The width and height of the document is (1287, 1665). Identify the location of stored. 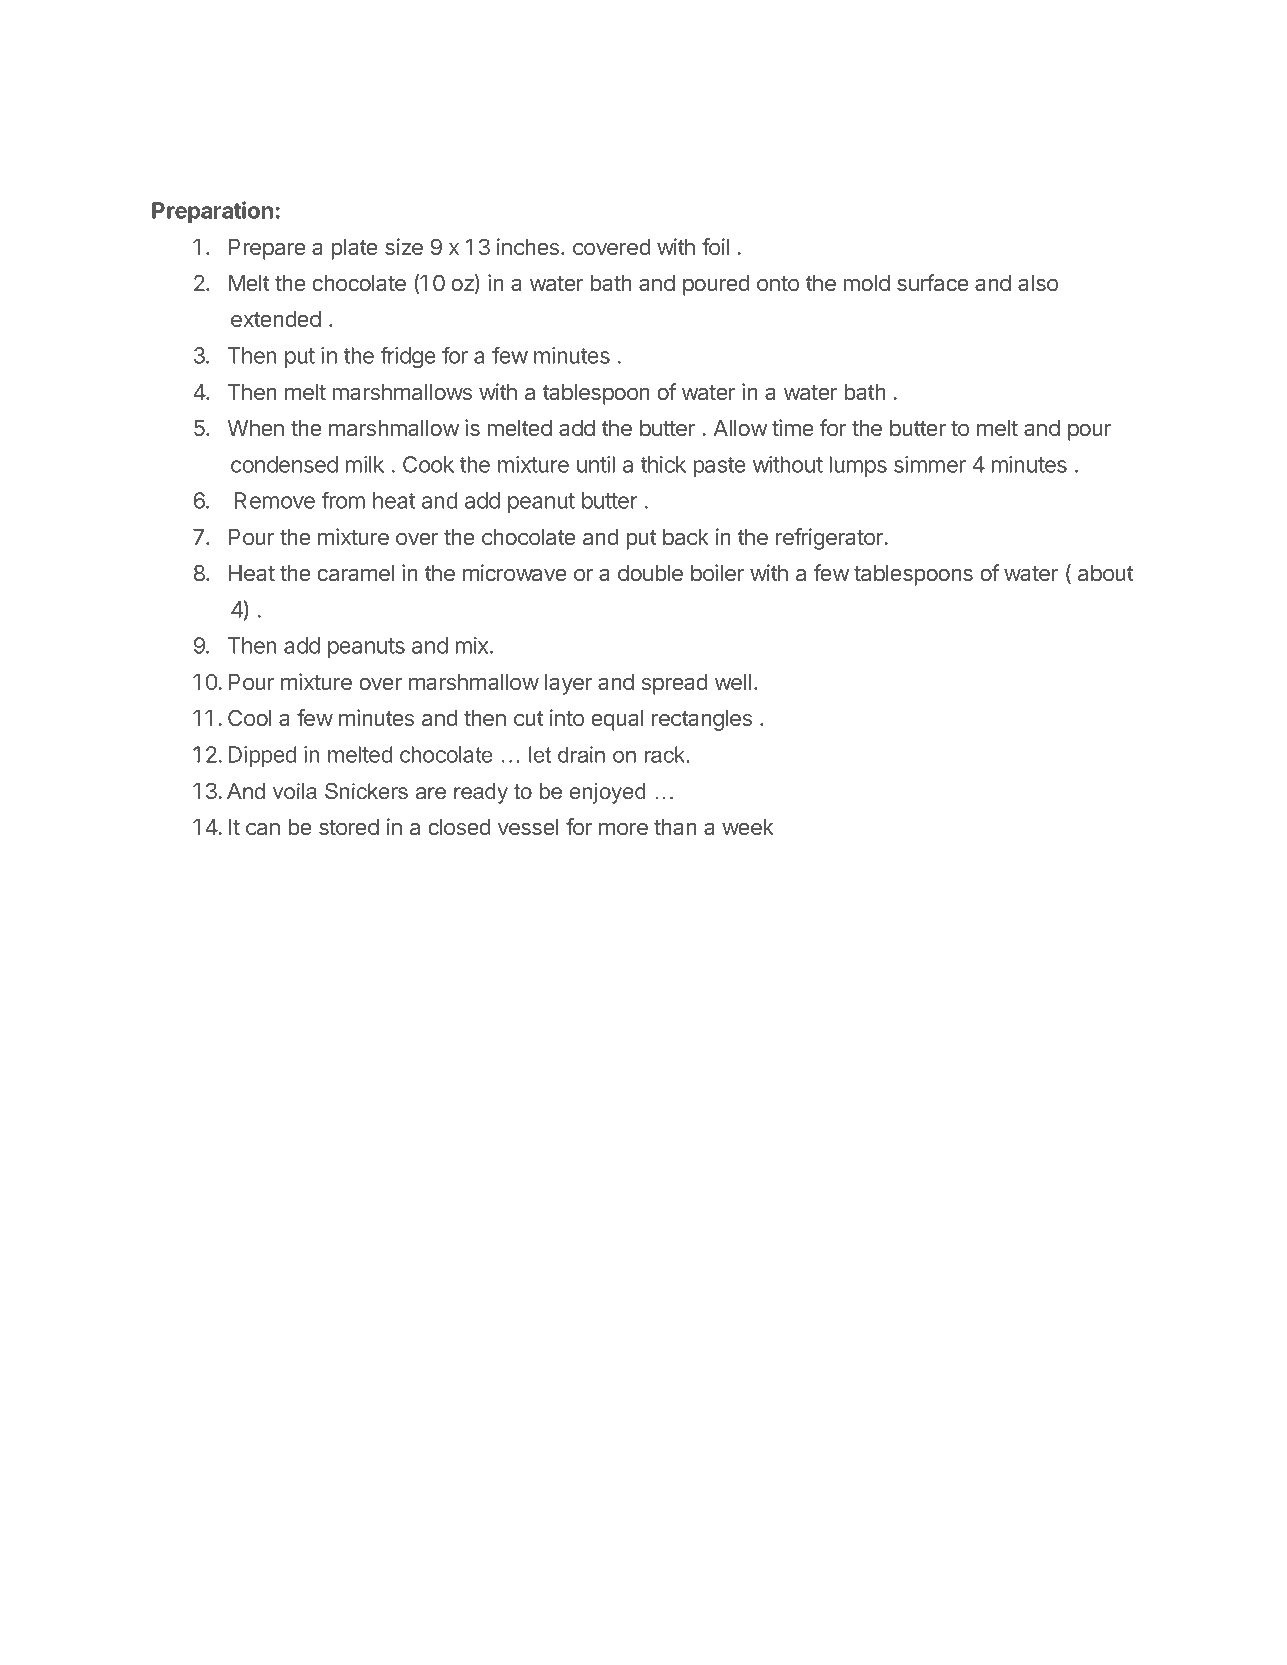
(349, 827).
